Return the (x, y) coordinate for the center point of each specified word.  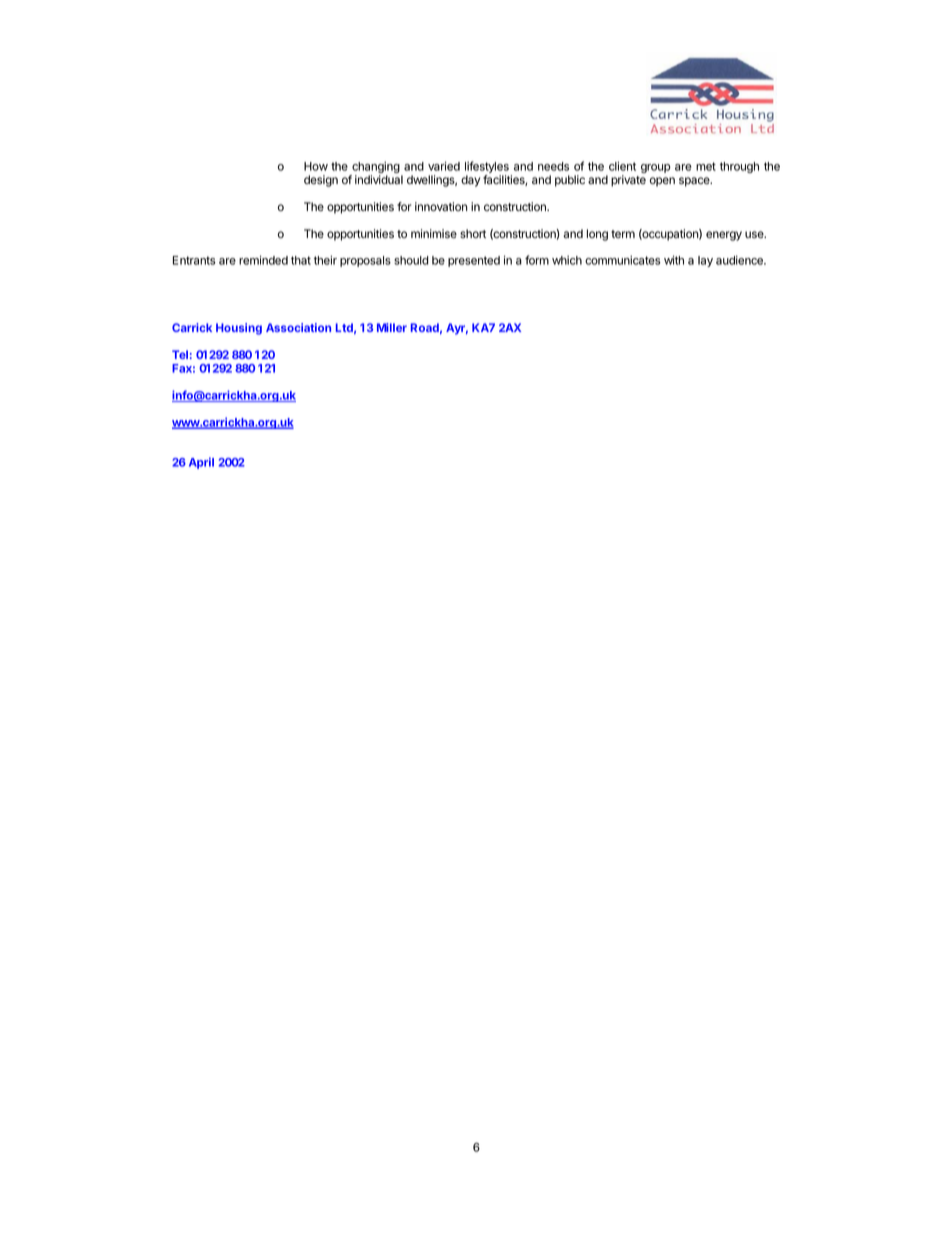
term (623, 234)
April (201, 463)
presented (474, 261)
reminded (263, 260)
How (316, 166)
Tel (180, 354)
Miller (392, 327)
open (662, 182)
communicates (623, 260)
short (473, 233)
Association (298, 327)
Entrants (194, 260)
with (674, 260)
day (470, 181)
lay (705, 261)
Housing (239, 329)
